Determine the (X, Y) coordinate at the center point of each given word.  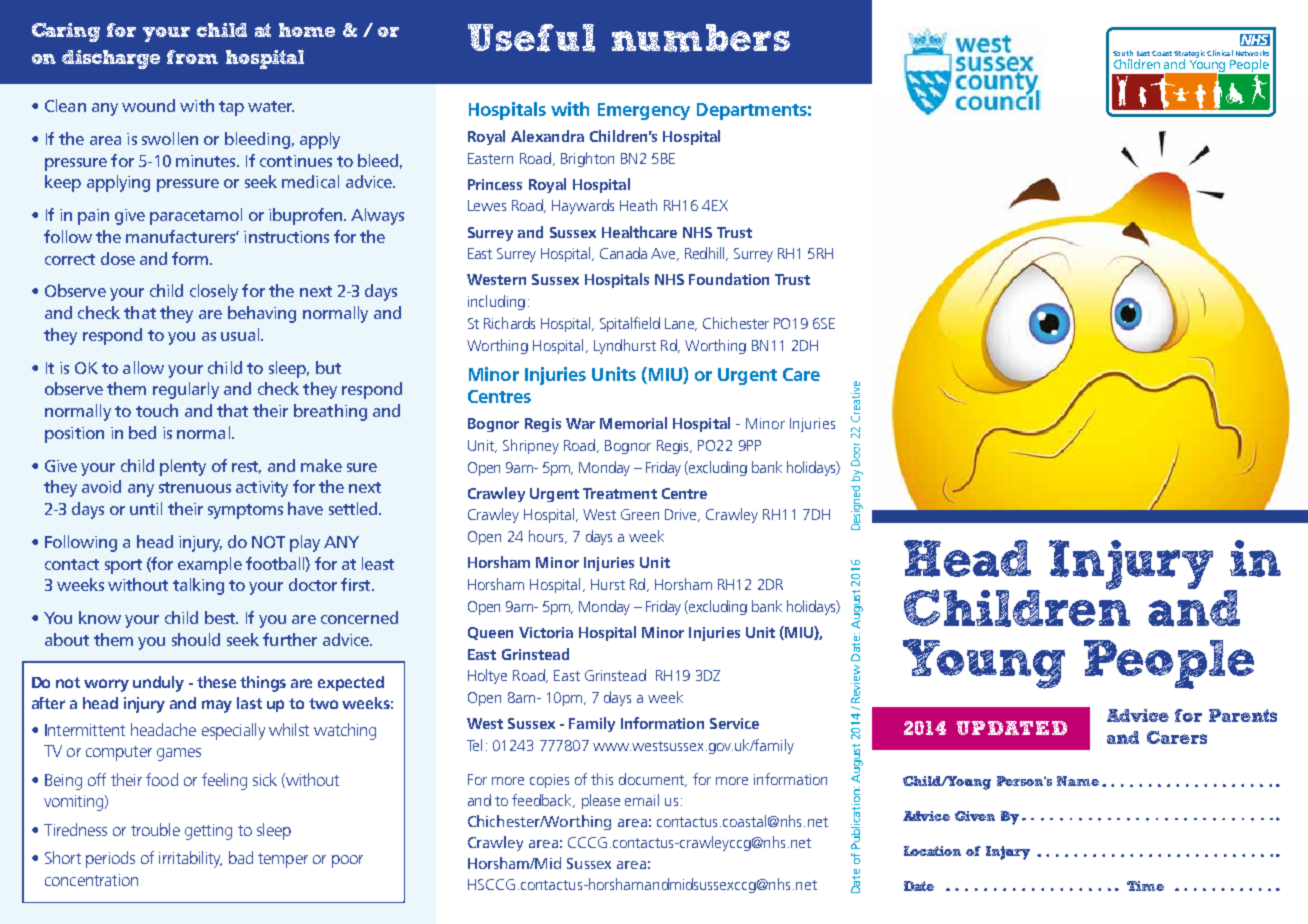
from (192, 57)
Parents (1243, 715)
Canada (623, 253)
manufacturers (181, 236)
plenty (183, 467)
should (196, 639)
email (642, 800)
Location (932, 851)
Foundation (729, 279)
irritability (190, 859)
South (1123, 53)
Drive (682, 515)
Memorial (633, 423)
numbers (701, 38)
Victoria (546, 632)
